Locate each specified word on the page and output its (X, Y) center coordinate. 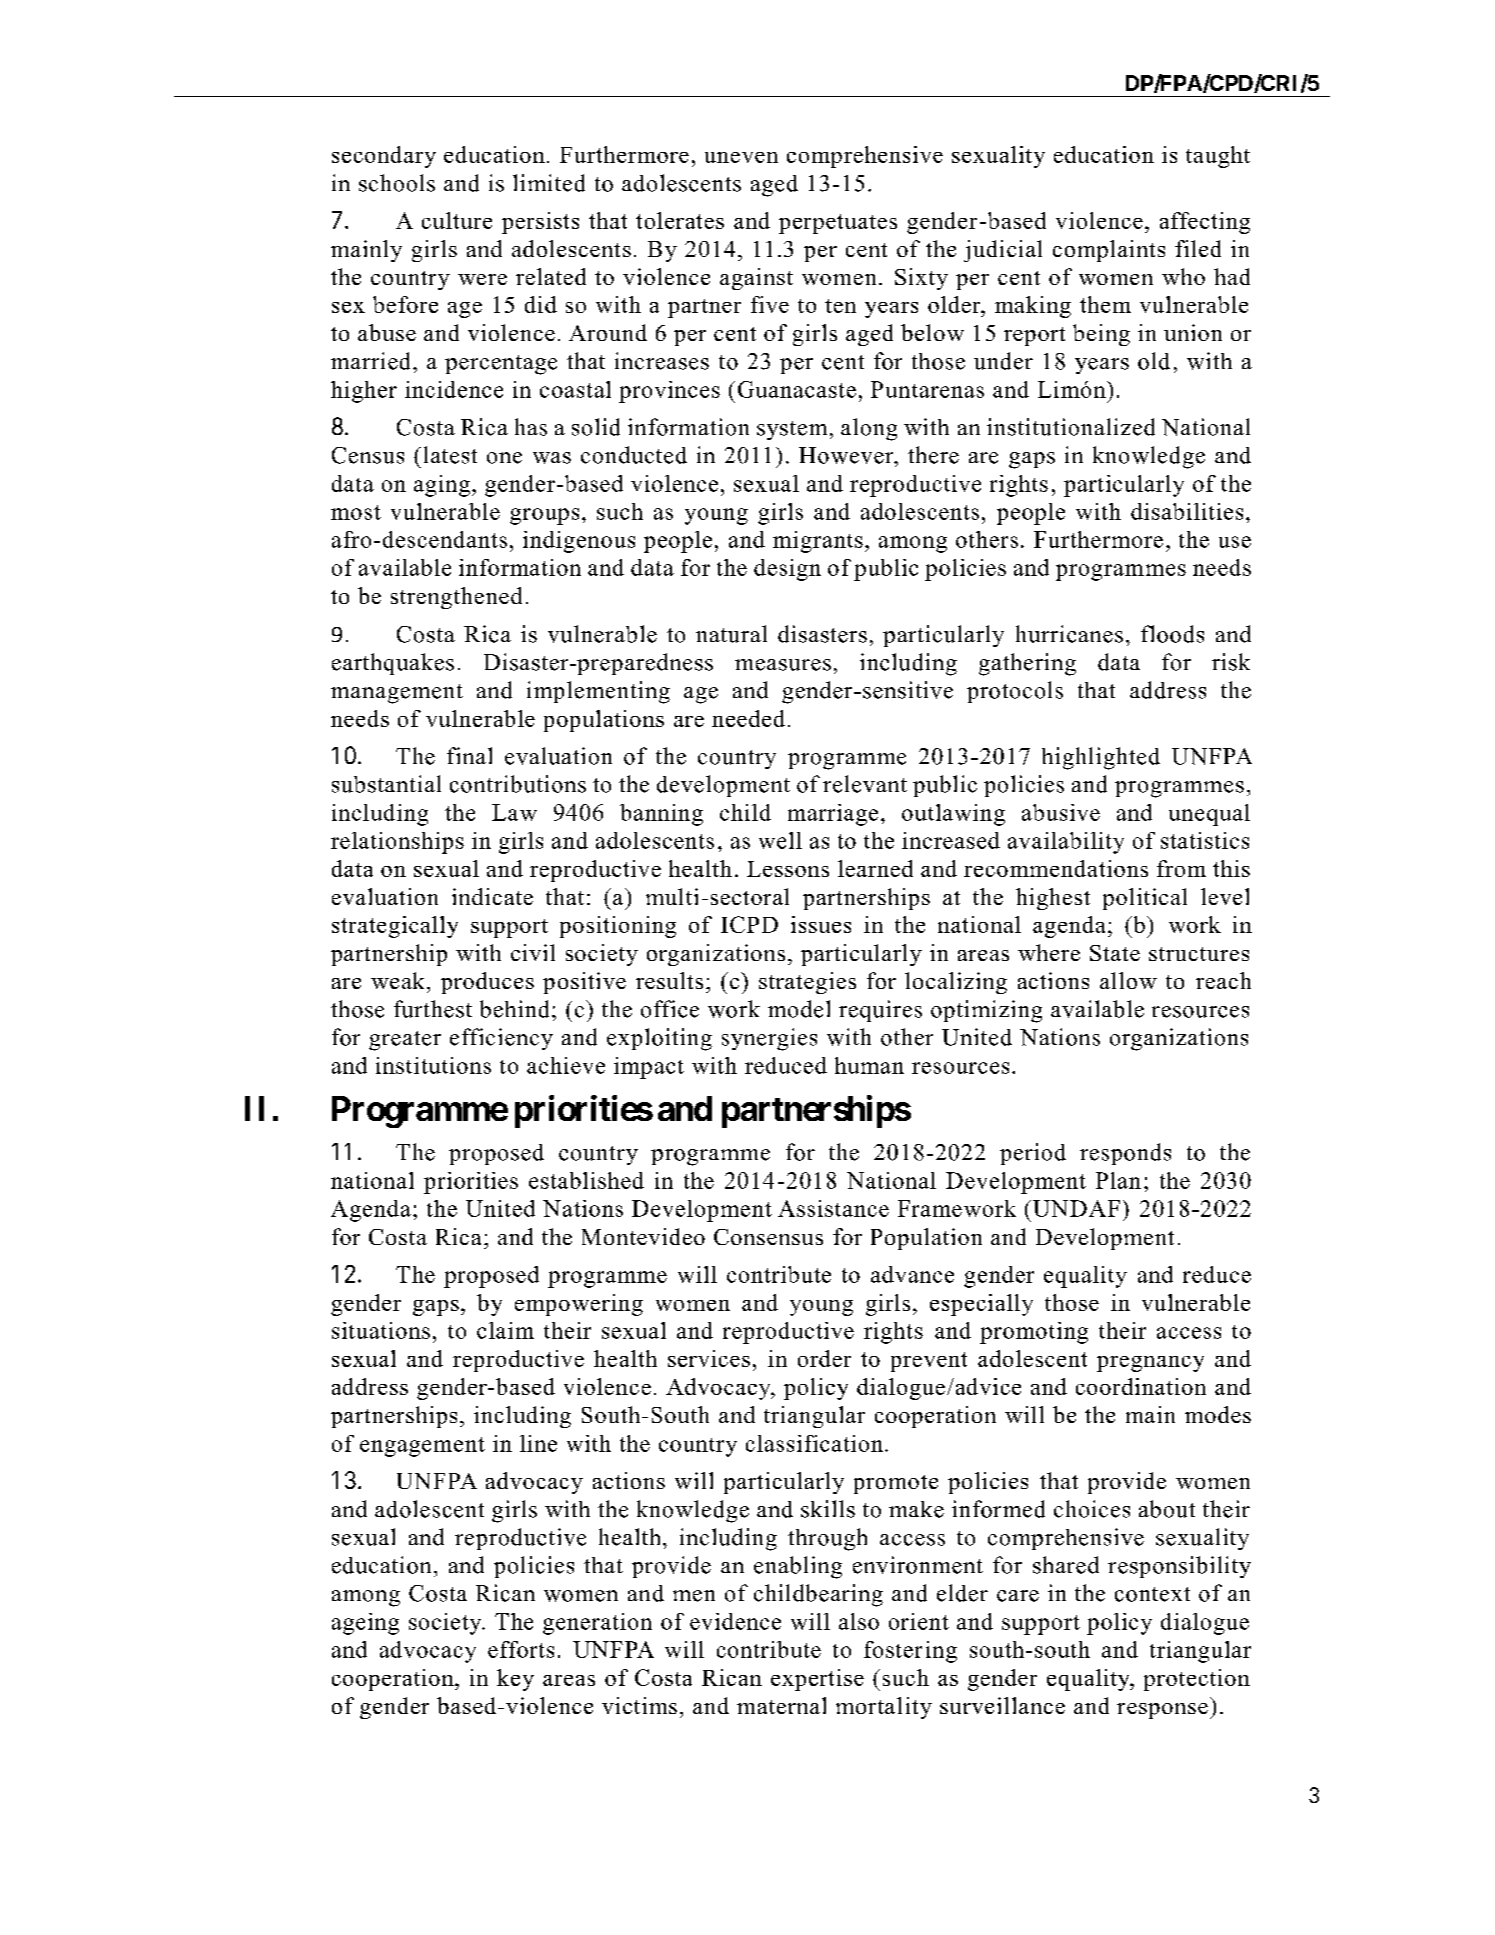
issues (821, 924)
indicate (492, 896)
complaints (1109, 251)
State (1115, 953)
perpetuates (838, 224)
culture (457, 220)
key (515, 1680)
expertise (817, 1680)
